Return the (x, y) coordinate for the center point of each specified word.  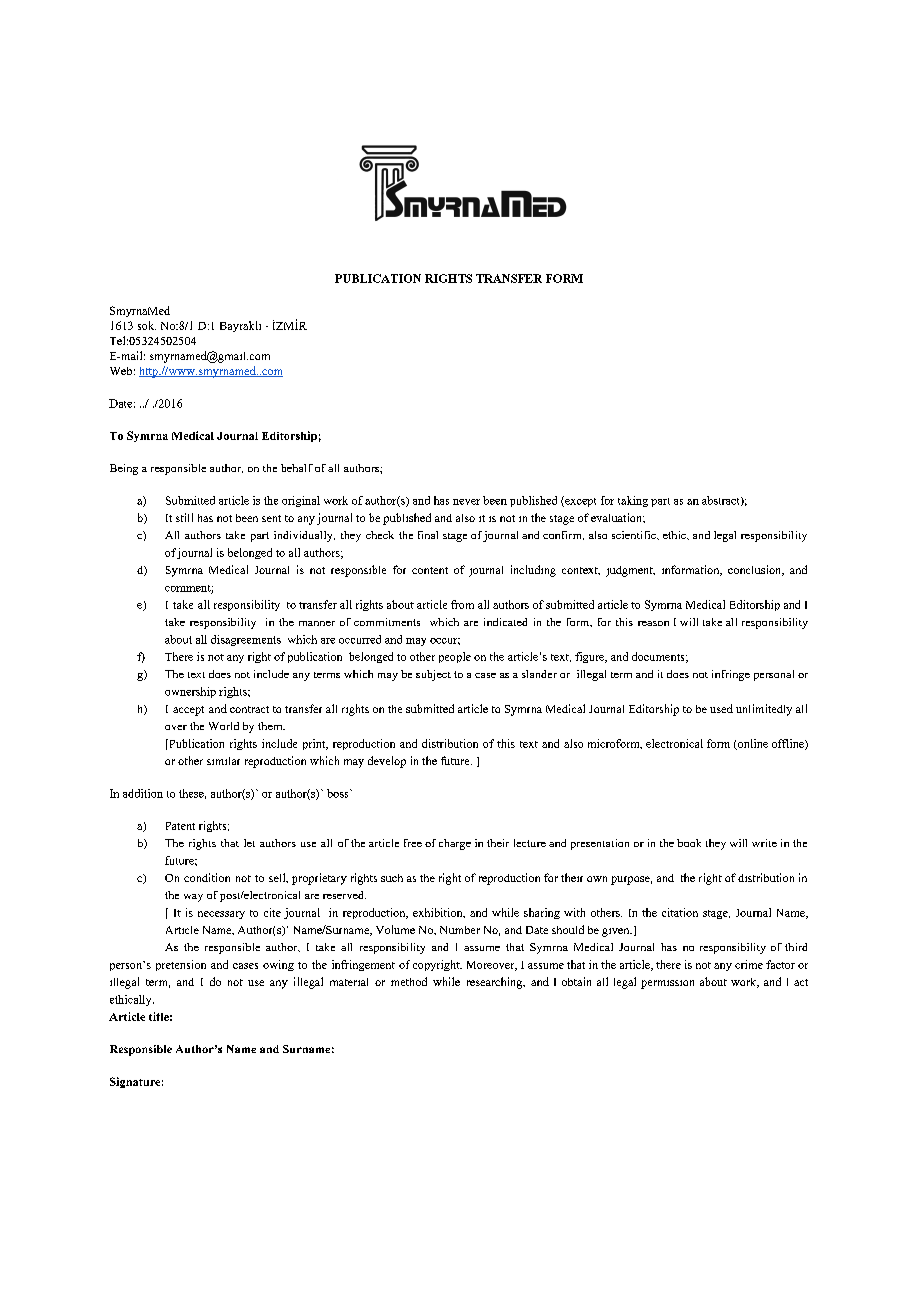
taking (633, 501)
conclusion (756, 570)
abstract (722, 501)
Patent (180, 826)
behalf (297, 468)
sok (147, 325)
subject (433, 675)
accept (188, 711)
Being (124, 469)
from (462, 604)
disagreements (246, 640)
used (721, 708)
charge (455, 844)
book (689, 843)
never (466, 502)
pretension (181, 965)
